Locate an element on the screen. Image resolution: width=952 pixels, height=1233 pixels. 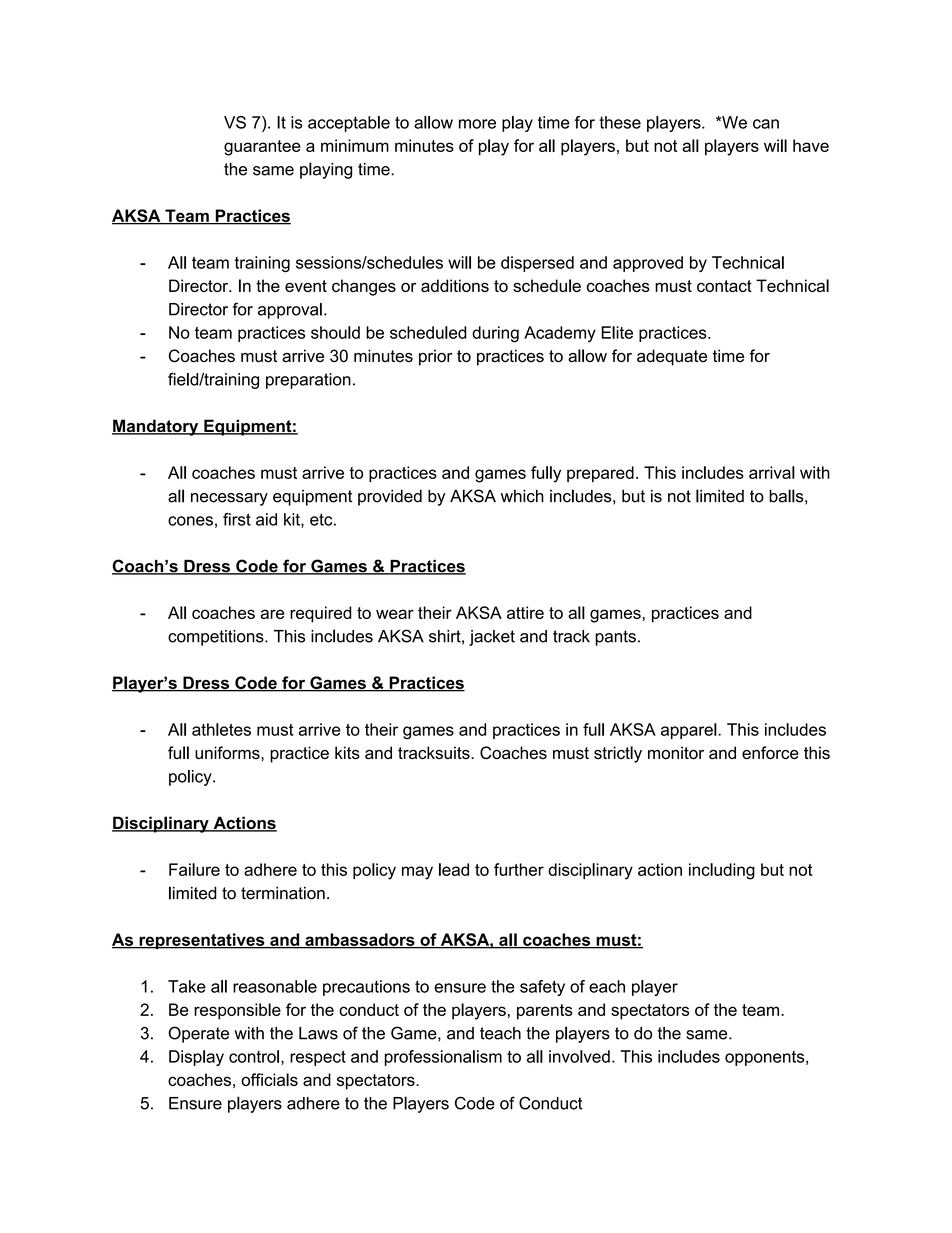
approval is located at coordinates (290, 311).
